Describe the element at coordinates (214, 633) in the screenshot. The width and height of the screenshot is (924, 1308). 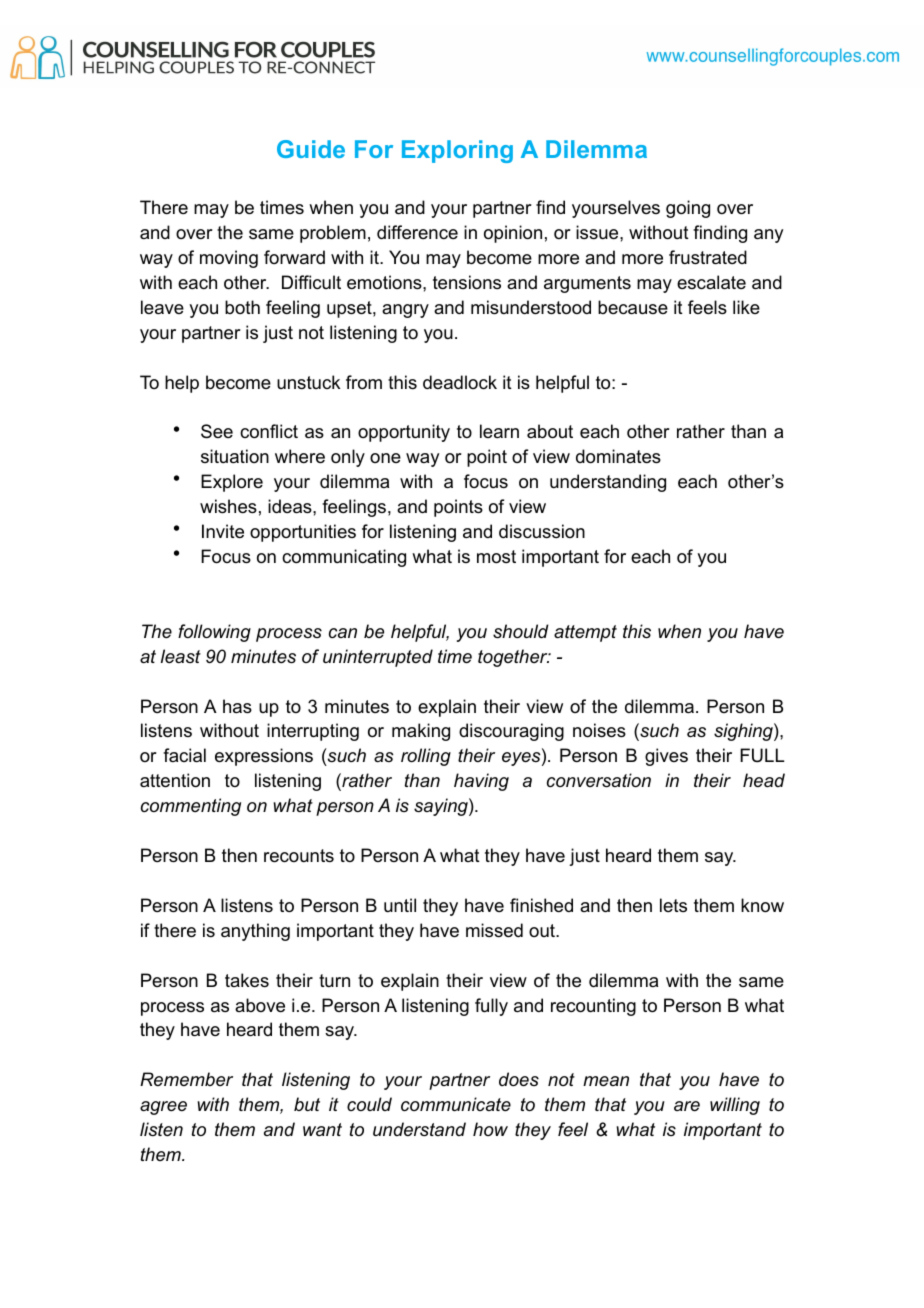
I see `following` at that location.
